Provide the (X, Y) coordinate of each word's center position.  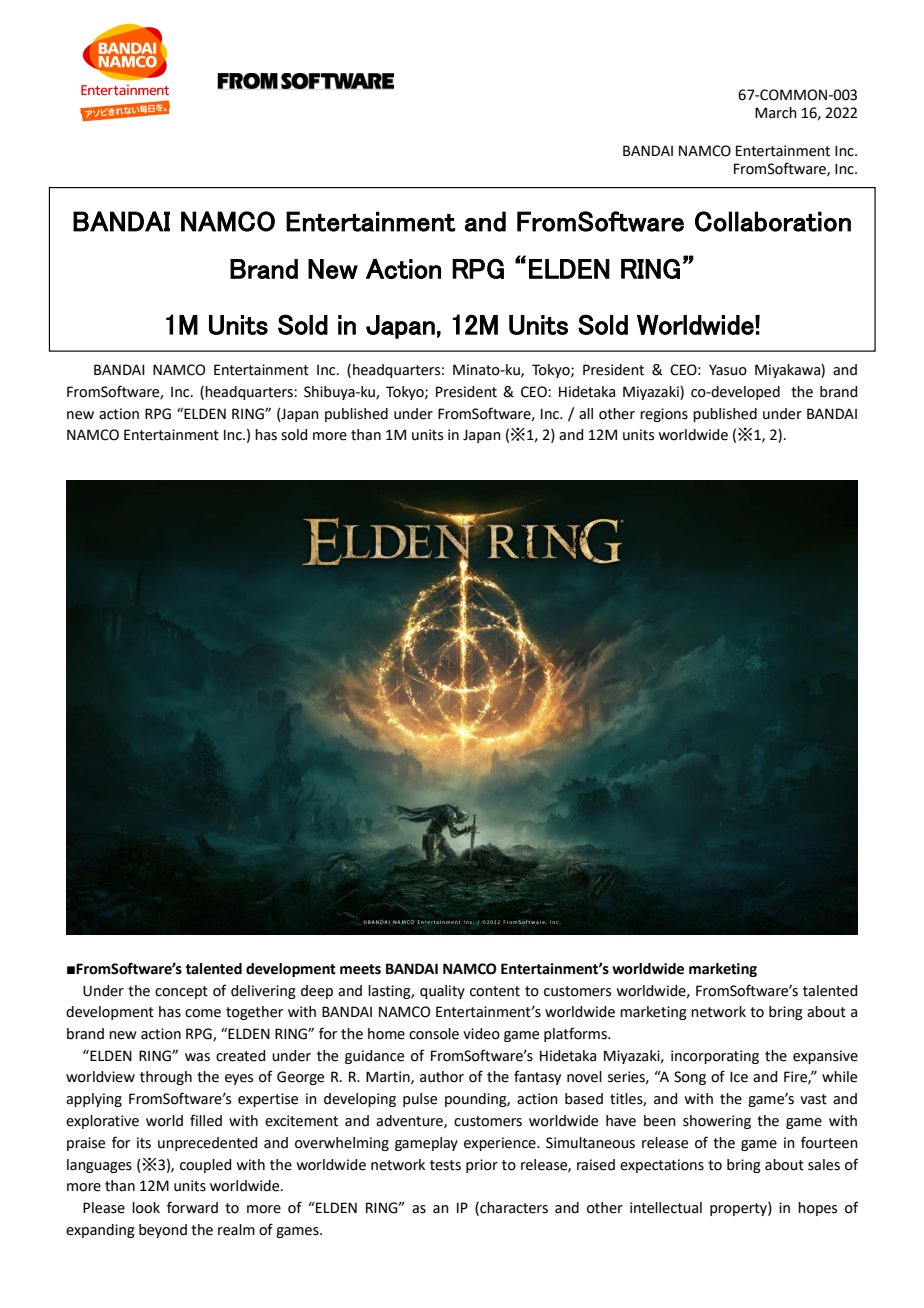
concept (181, 992)
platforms (576, 1034)
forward (192, 1207)
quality (442, 992)
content (495, 991)
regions (664, 415)
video (481, 1034)
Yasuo (728, 370)
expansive (825, 1057)
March (776, 113)
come (203, 1013)
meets (360, 969)
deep (317, 992)
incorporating (715, 1057)
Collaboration (773, 221)
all (586, 414)
